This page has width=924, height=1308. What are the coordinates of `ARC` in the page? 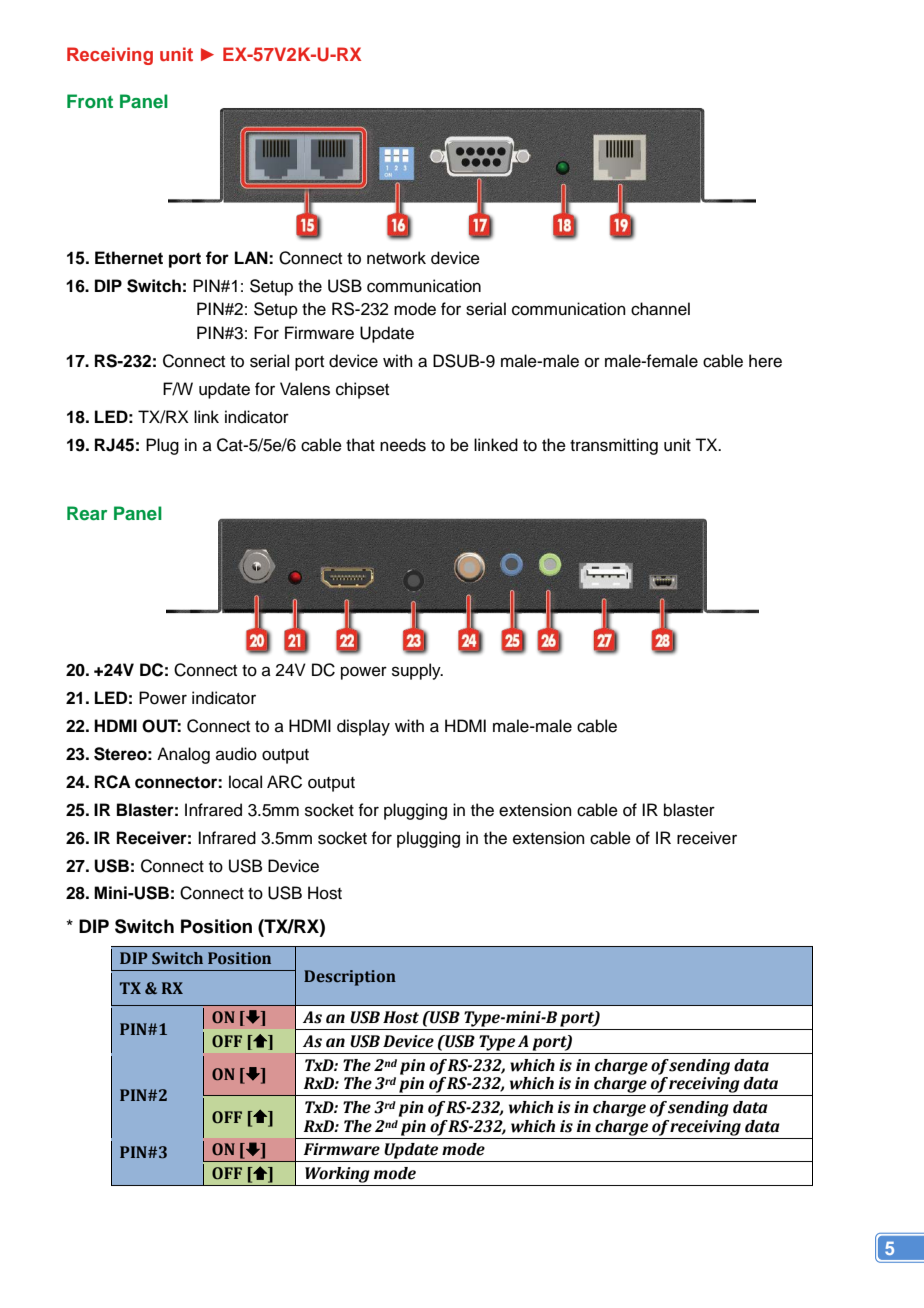 It's located at (284, 782).
